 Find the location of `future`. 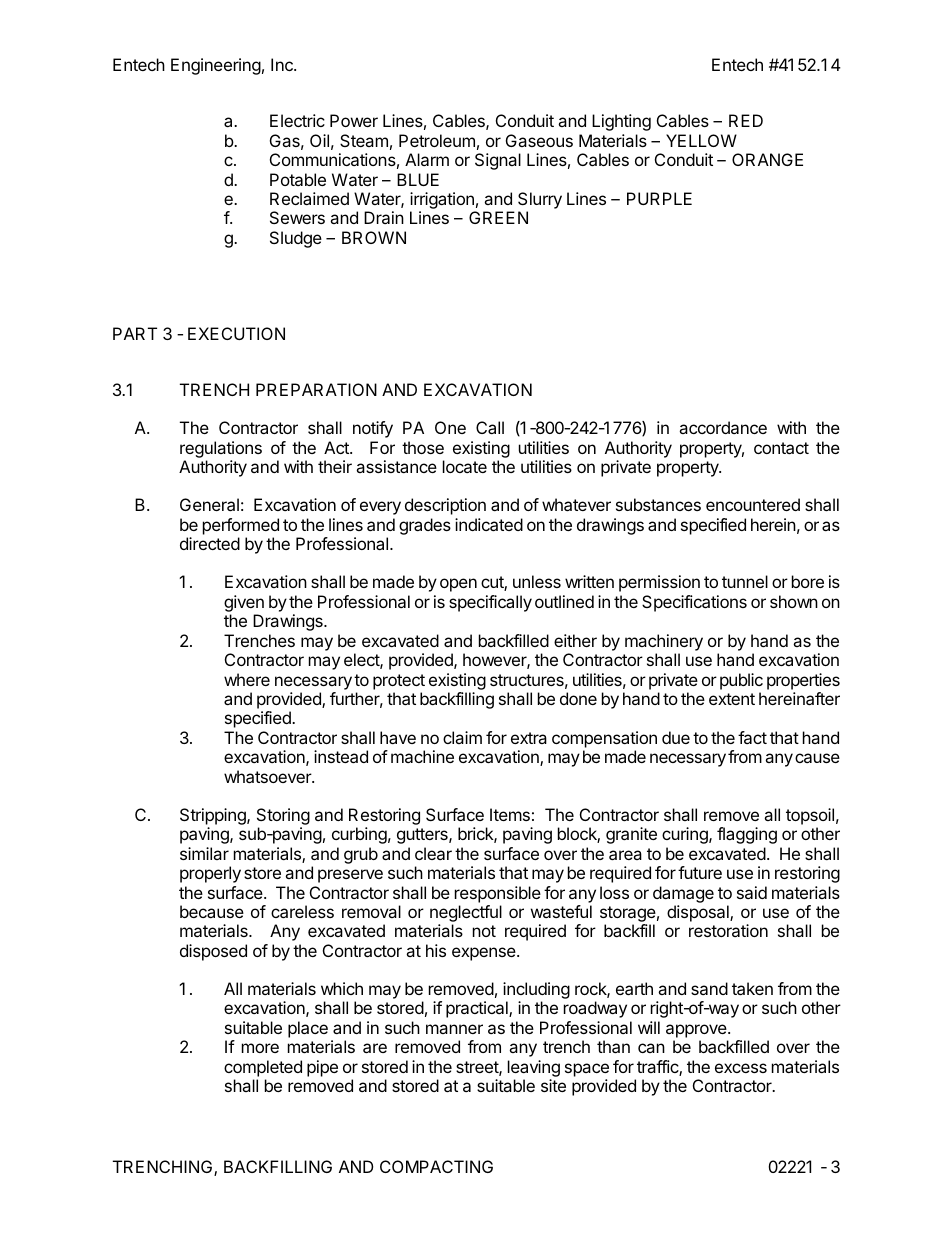

future is located at coordinates (700, 872).
